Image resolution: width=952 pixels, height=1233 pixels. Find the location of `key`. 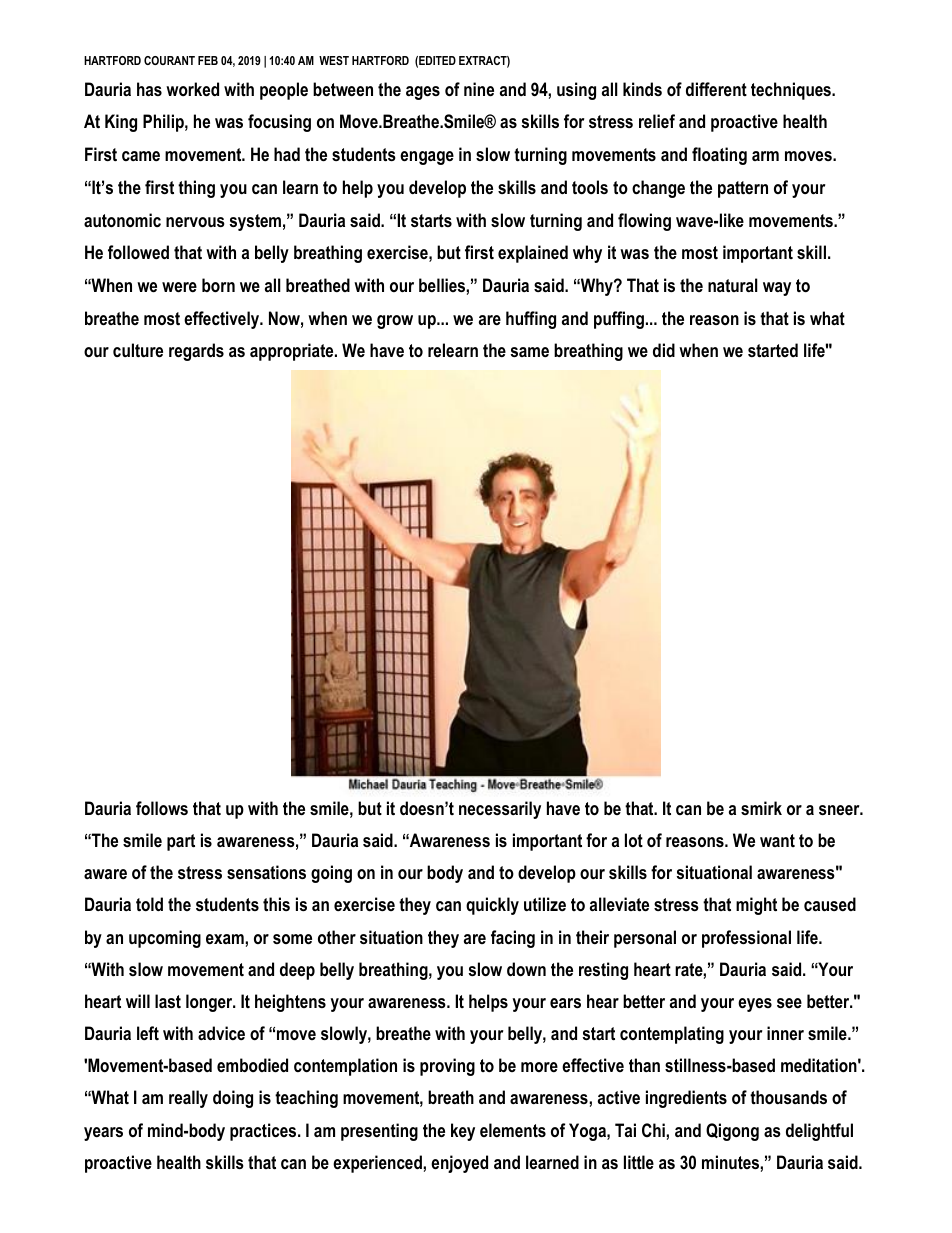

key is located at coordinates (463, 1132).
